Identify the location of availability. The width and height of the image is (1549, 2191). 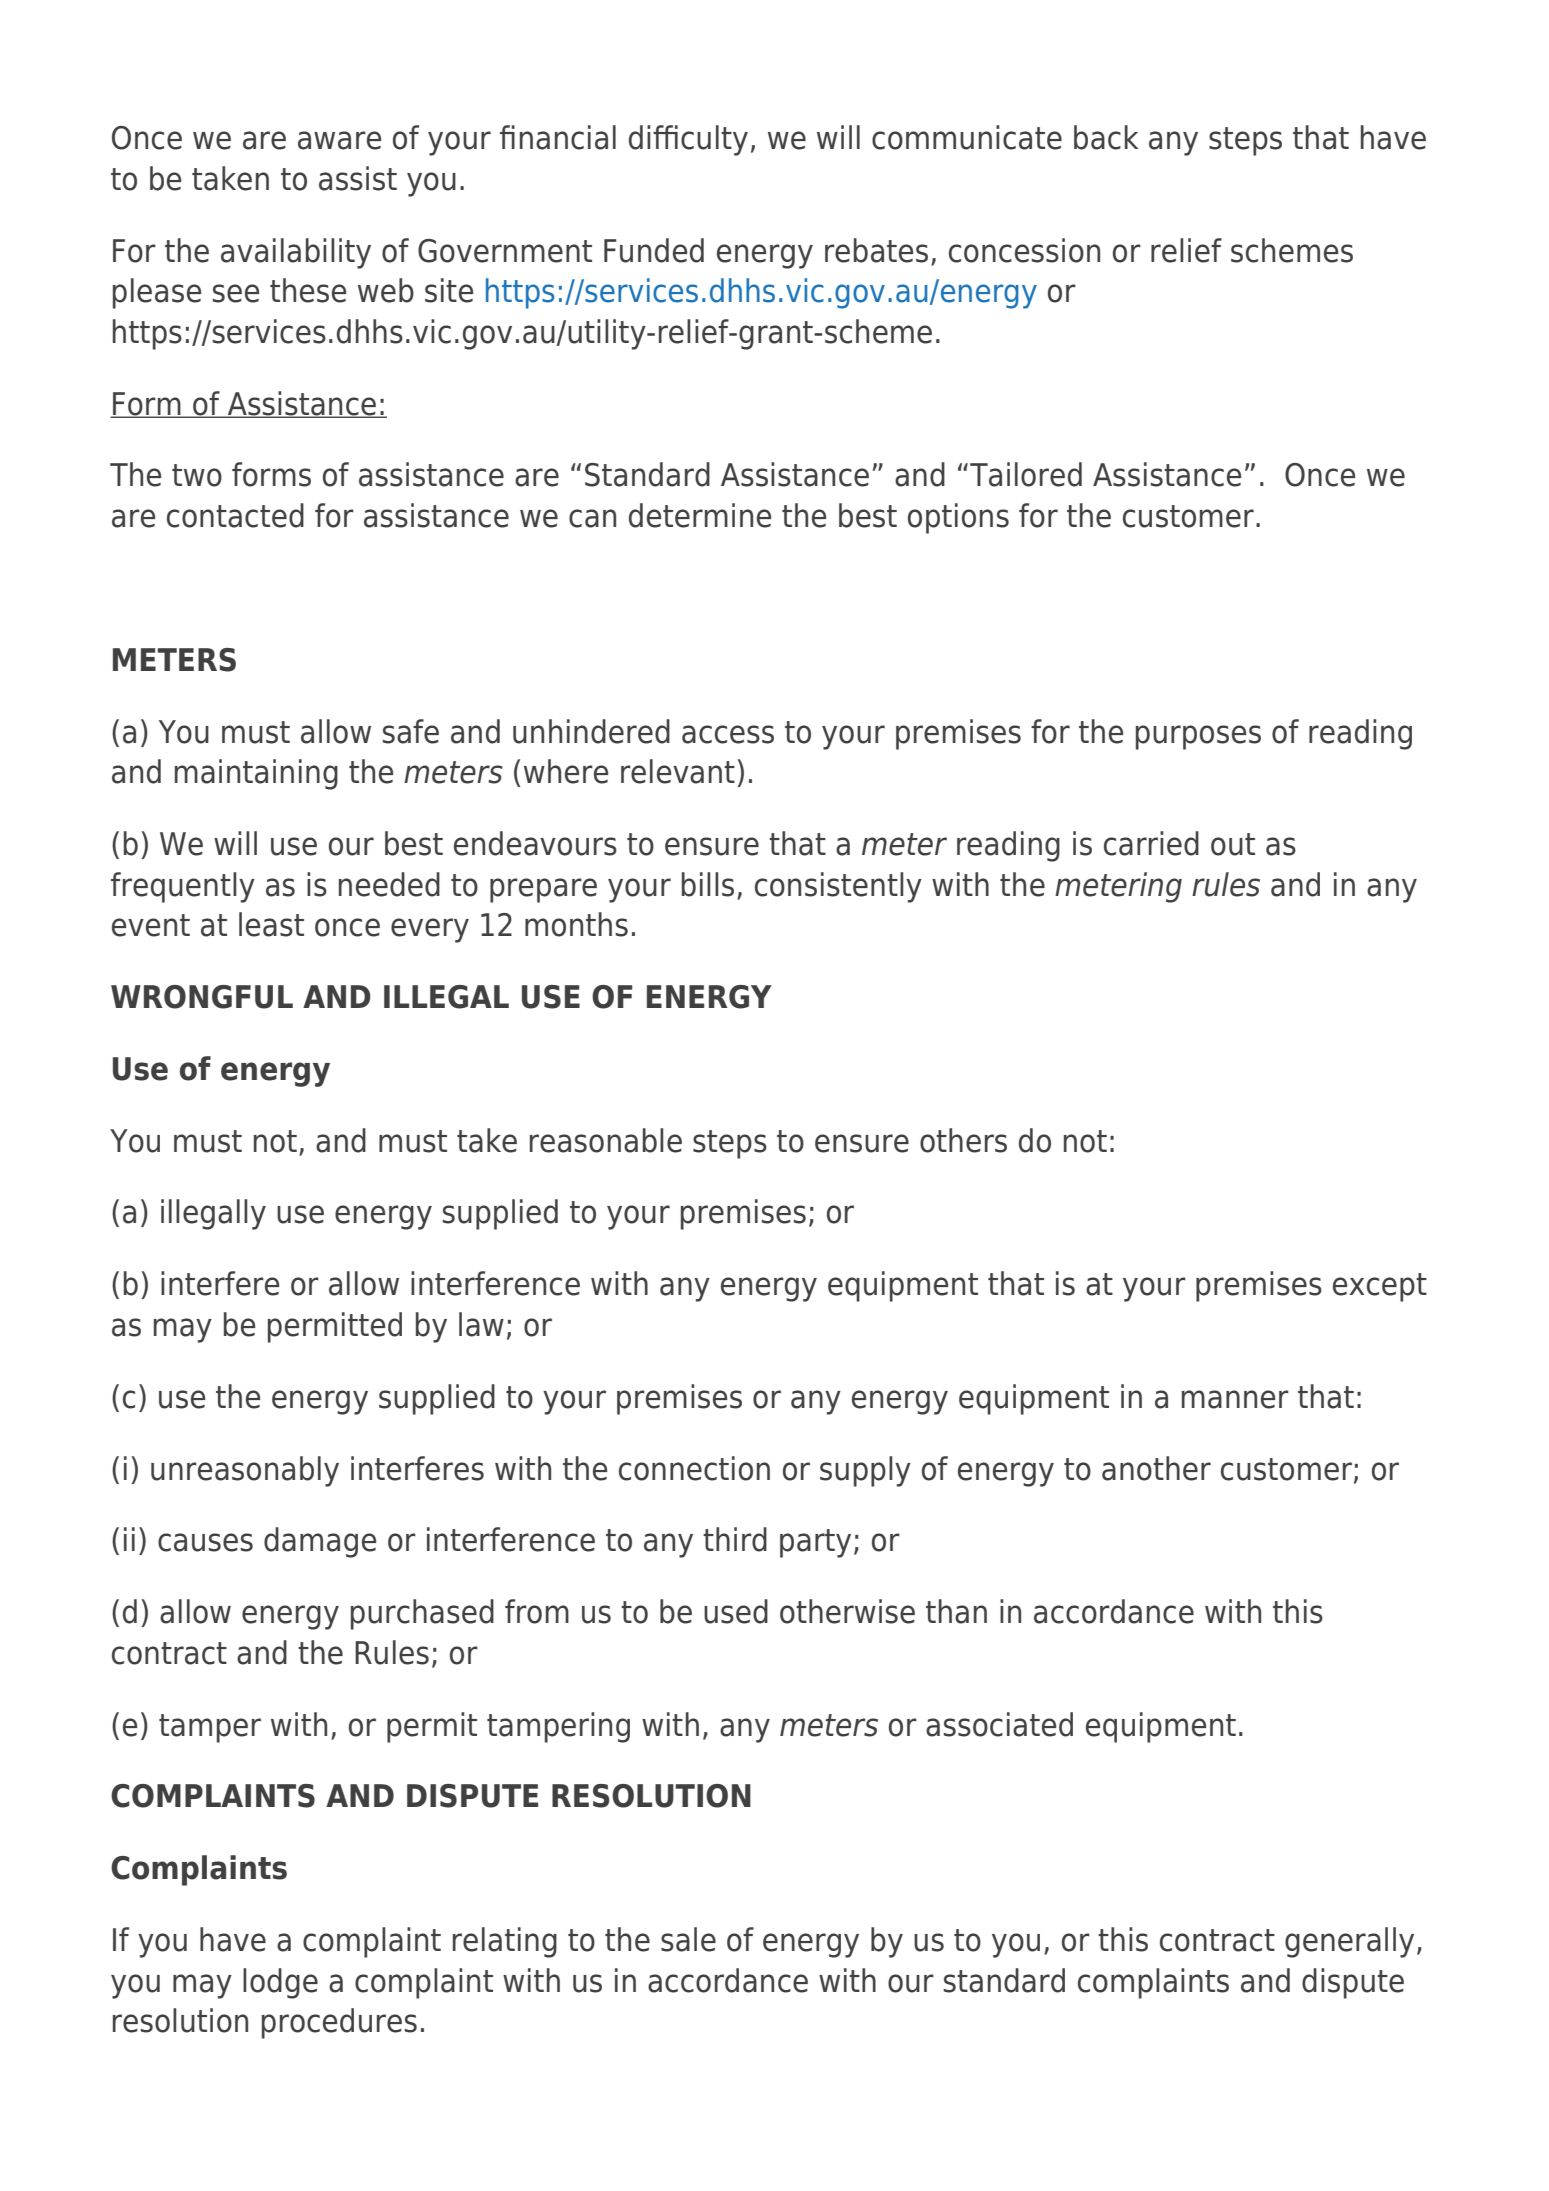
(296, 253).
